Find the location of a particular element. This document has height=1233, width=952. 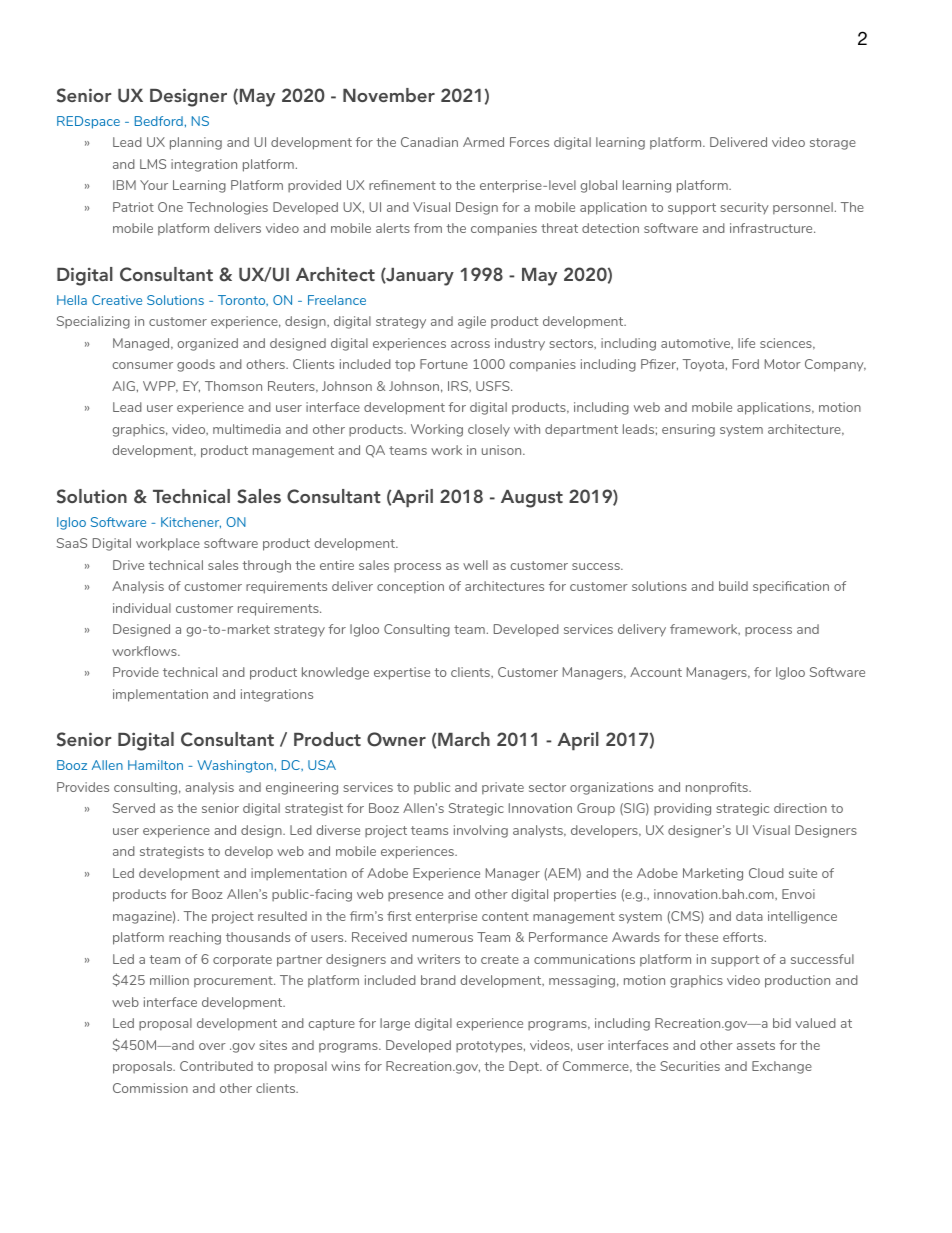

WPP is located at coordinates (160, 387).
